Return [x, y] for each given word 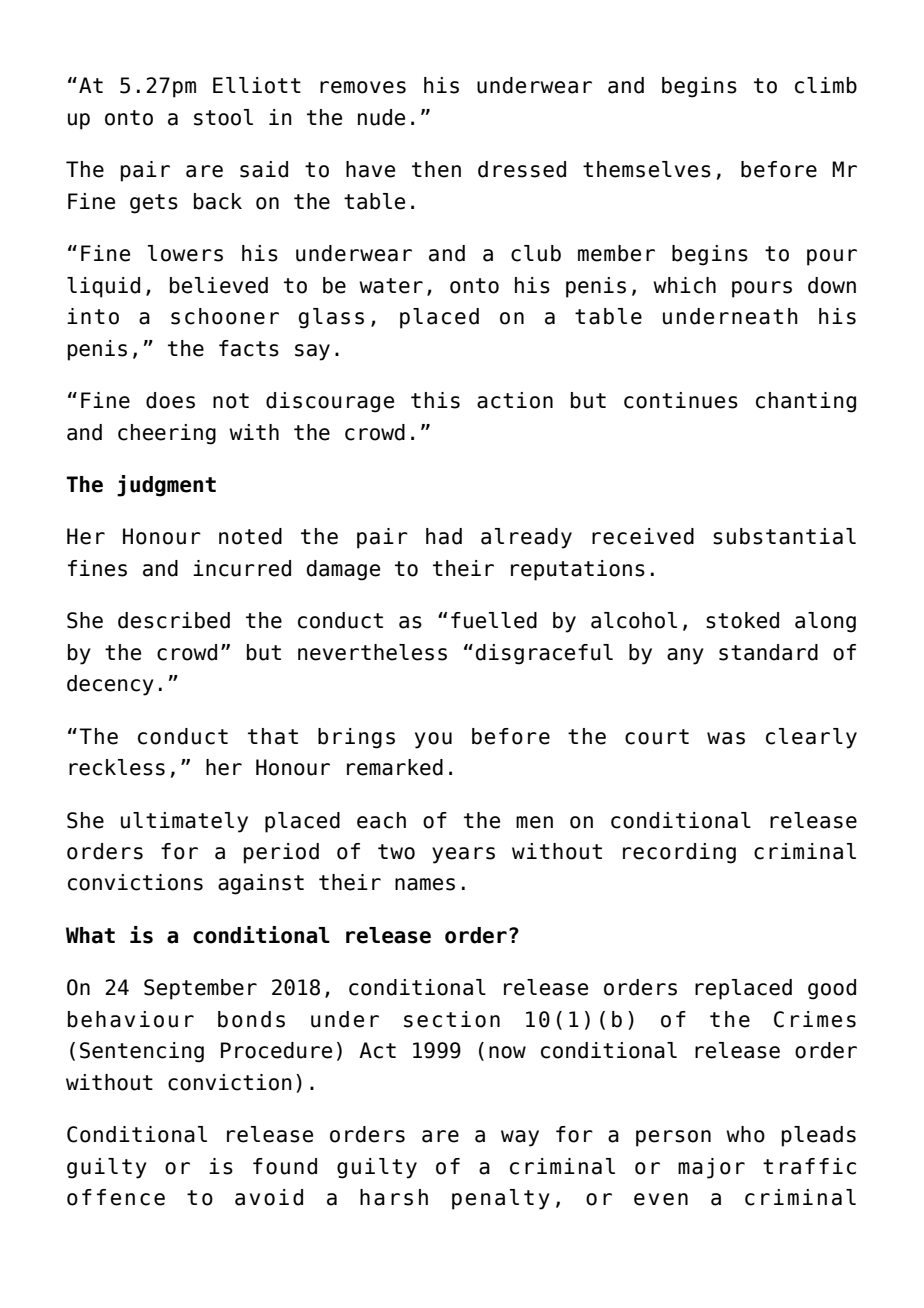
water [391, 286]
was [726, 738]
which [684, 285]
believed [219, 285]
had [444, 536]
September [200, 989]
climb [826, 85]
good [832, 989]
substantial [784, 536]
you [433, 740]
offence [116, 1197]
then [436, 169]
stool [223, 117]
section [452, 1019]
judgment [166, 486]
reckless [117, 767]
